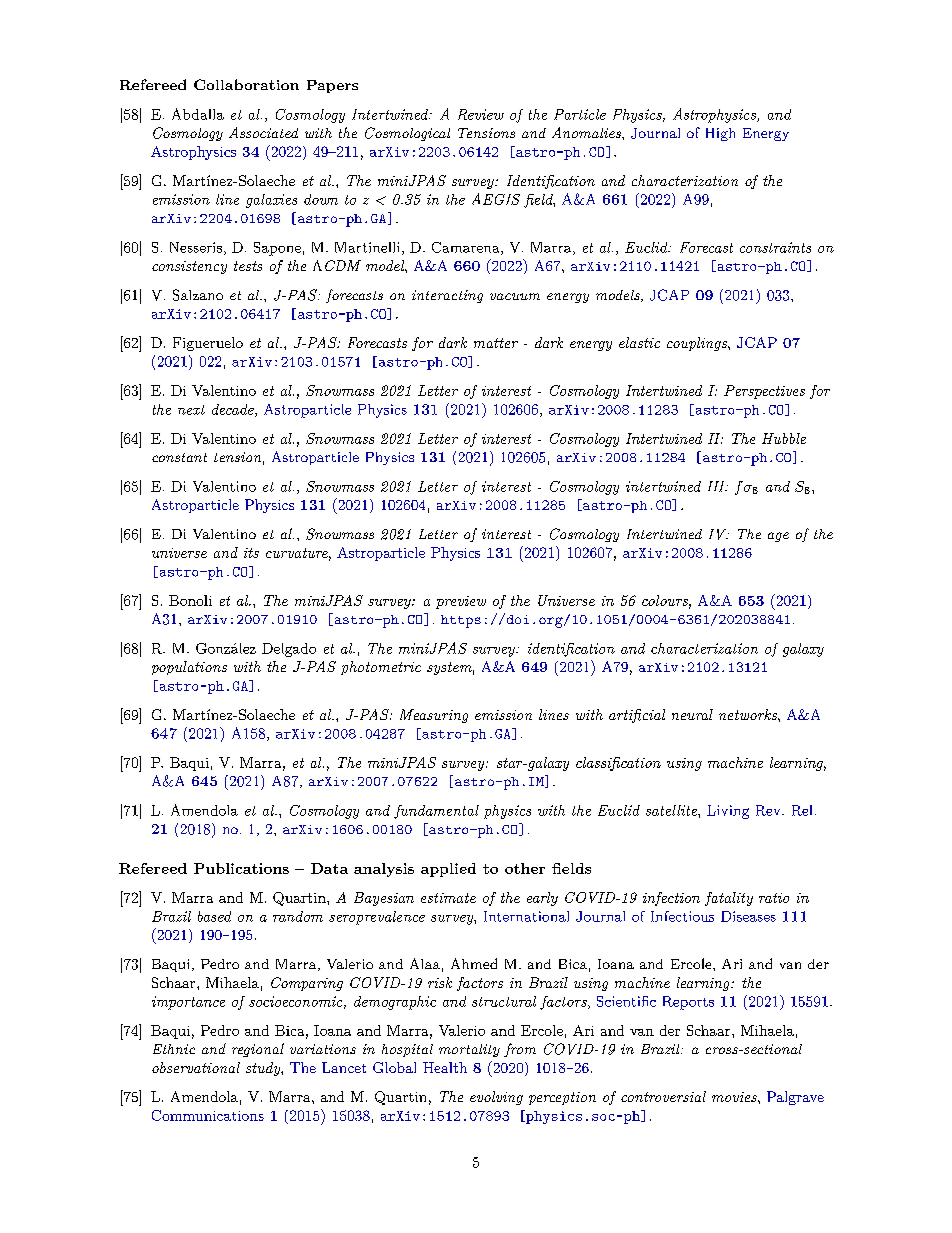 The height and width of the screenshot is (1233, 952). I want to click on regional, so click(258, 1050).
